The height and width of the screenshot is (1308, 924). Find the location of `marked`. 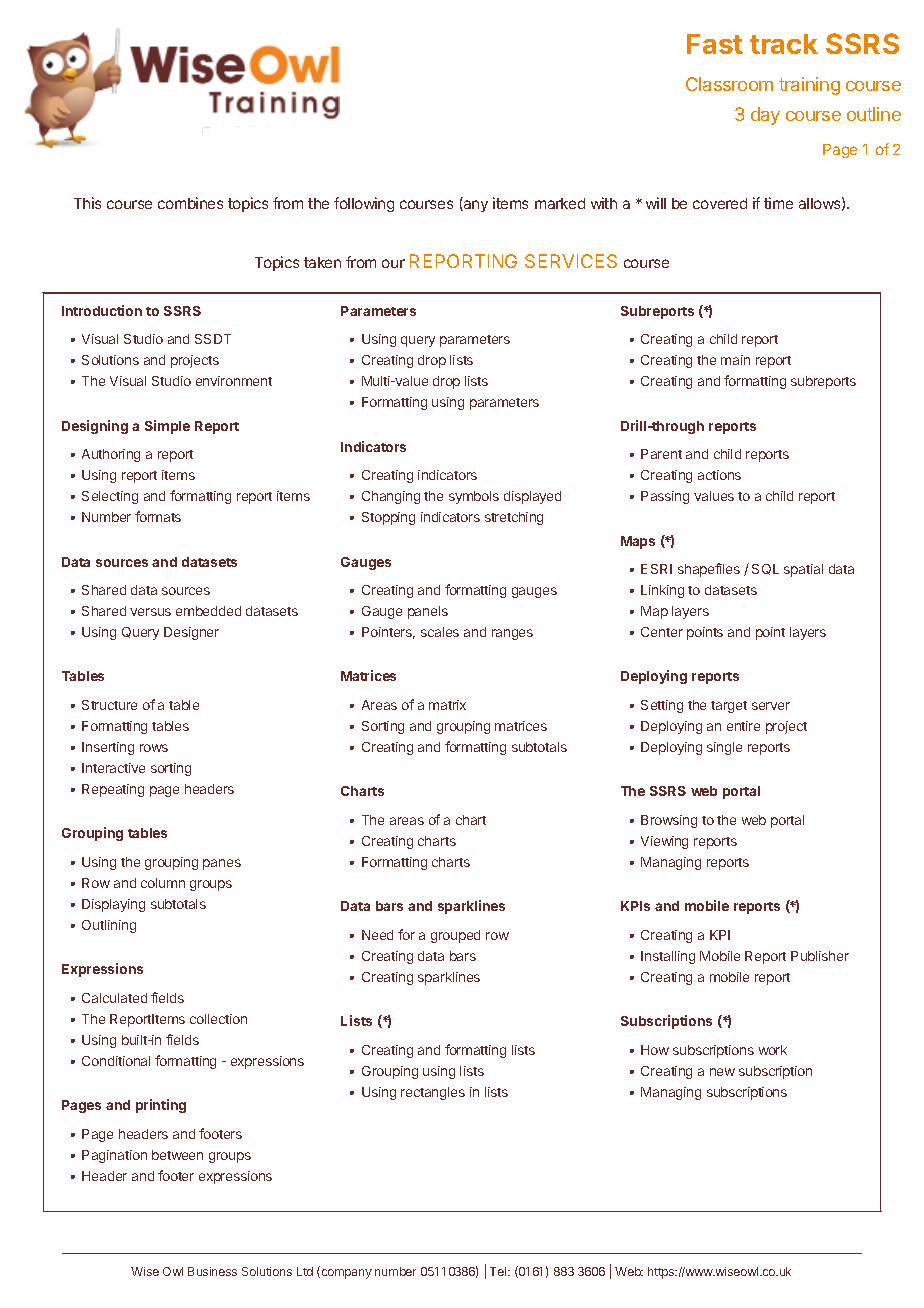

marked is located at coordinates (560, 203).
